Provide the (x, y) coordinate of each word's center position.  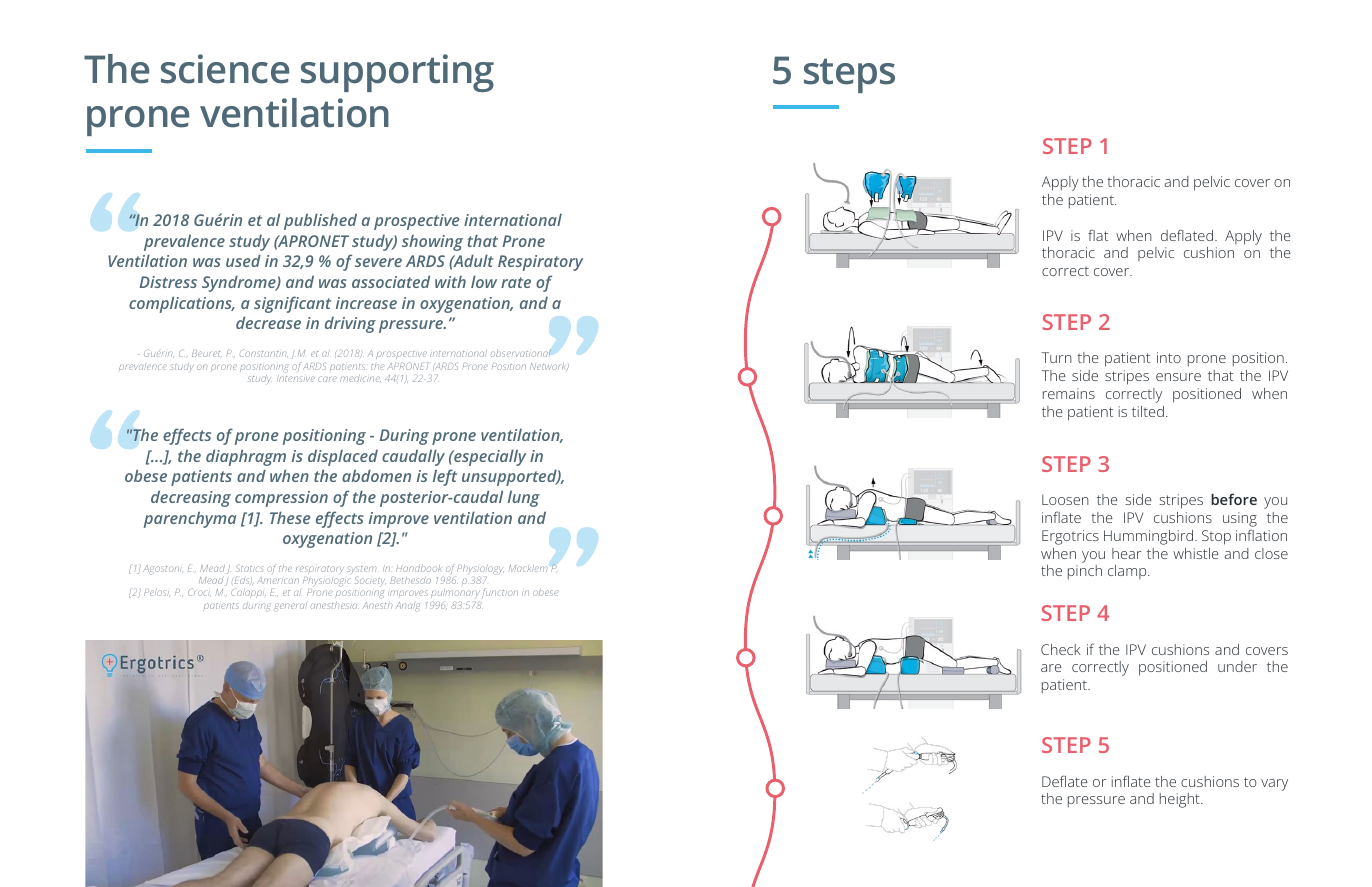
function (500, 593)
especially (489, 457)
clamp (1128, 572)
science (225, 69)
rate (516, 282)
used (243, 260)
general (291, 607)
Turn (1057, 357)
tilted (1148, 411)
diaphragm (246, 457)
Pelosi (157, 593)
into (1169, 357)
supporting (397, 73)
